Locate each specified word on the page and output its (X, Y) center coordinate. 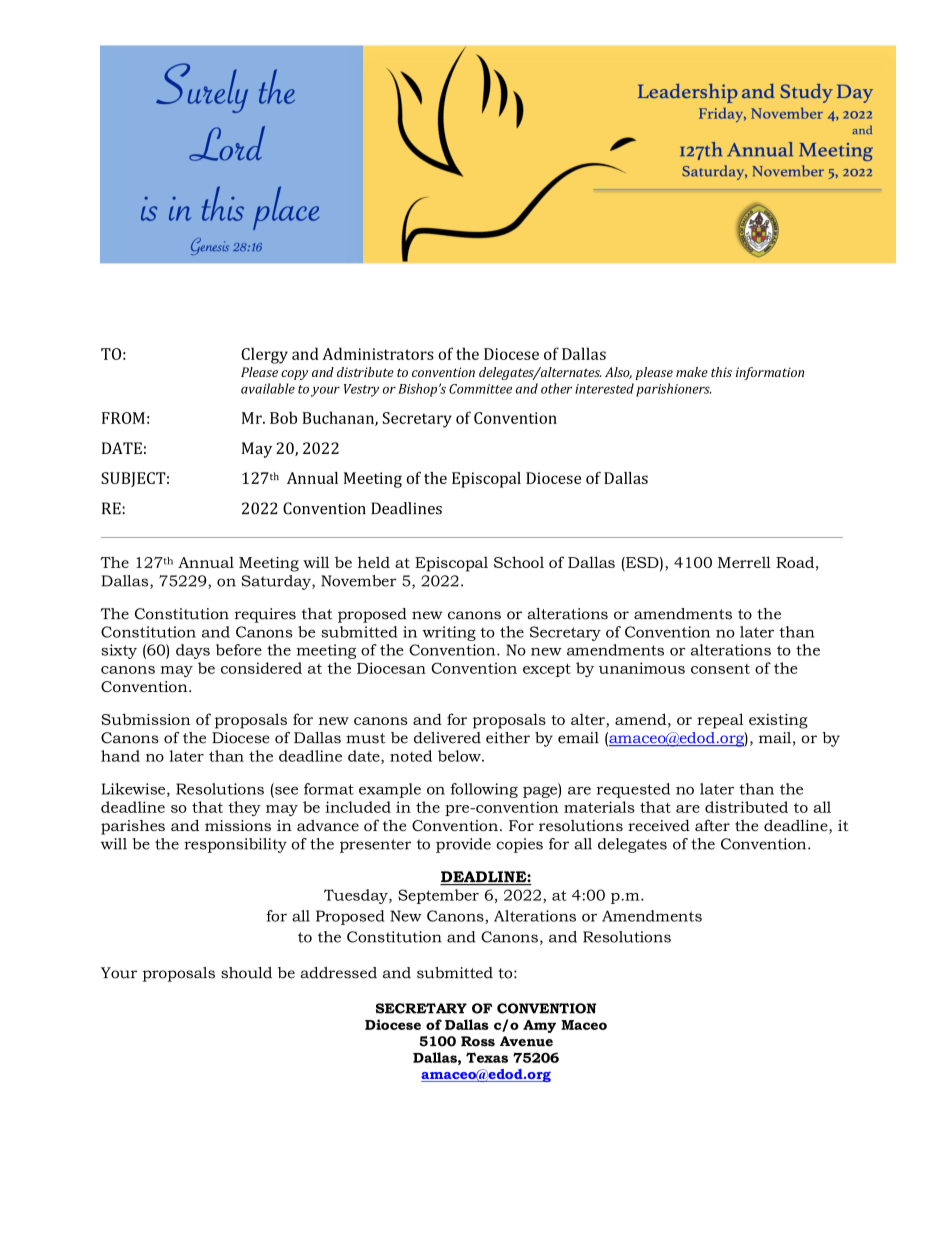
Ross (478, 1041)
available (268, 388)
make (692, 372)
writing (449, 633)
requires (265, 615)
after (712, 825)
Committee (480, 389)
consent (720, 669)
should (246, 973)
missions (238, 825)
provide (463, 845)
